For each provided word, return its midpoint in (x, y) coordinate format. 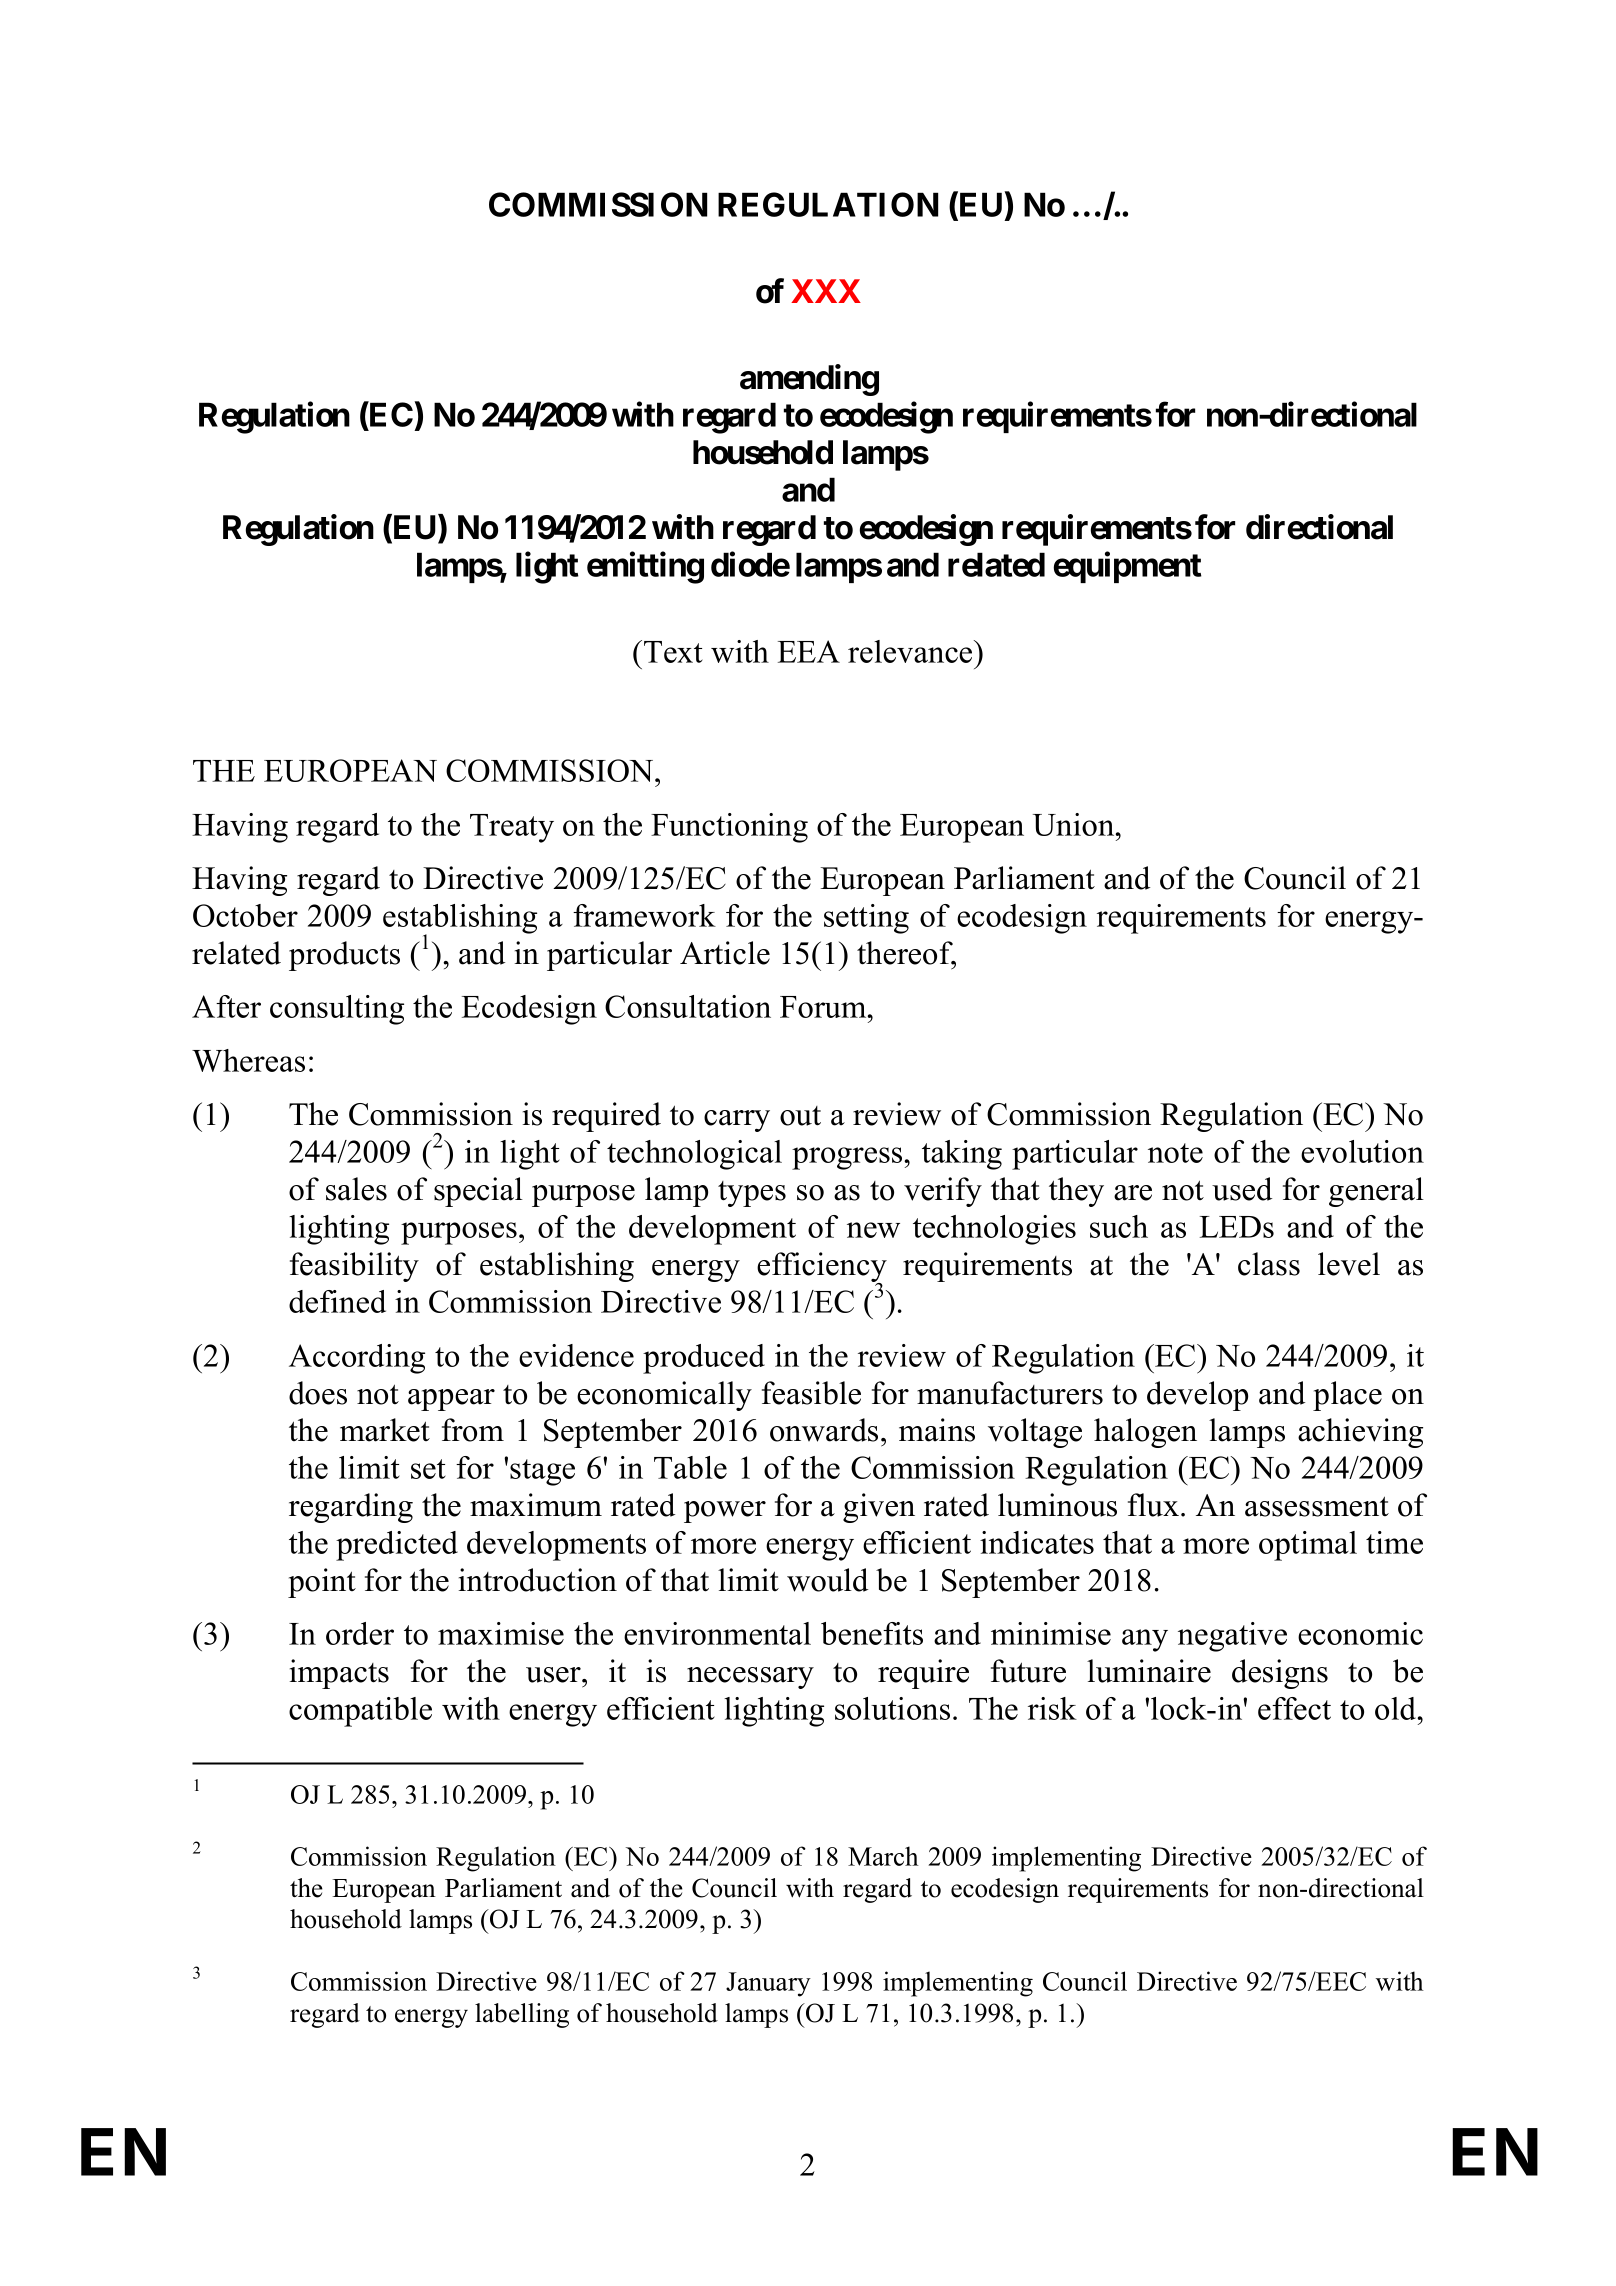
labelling (522, 2015)
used (1242, 1189)
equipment (1128, 567)
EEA (809, 651)
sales (356, 1189)
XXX (826, 291)
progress (848, 1158)
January (768, 1984)
